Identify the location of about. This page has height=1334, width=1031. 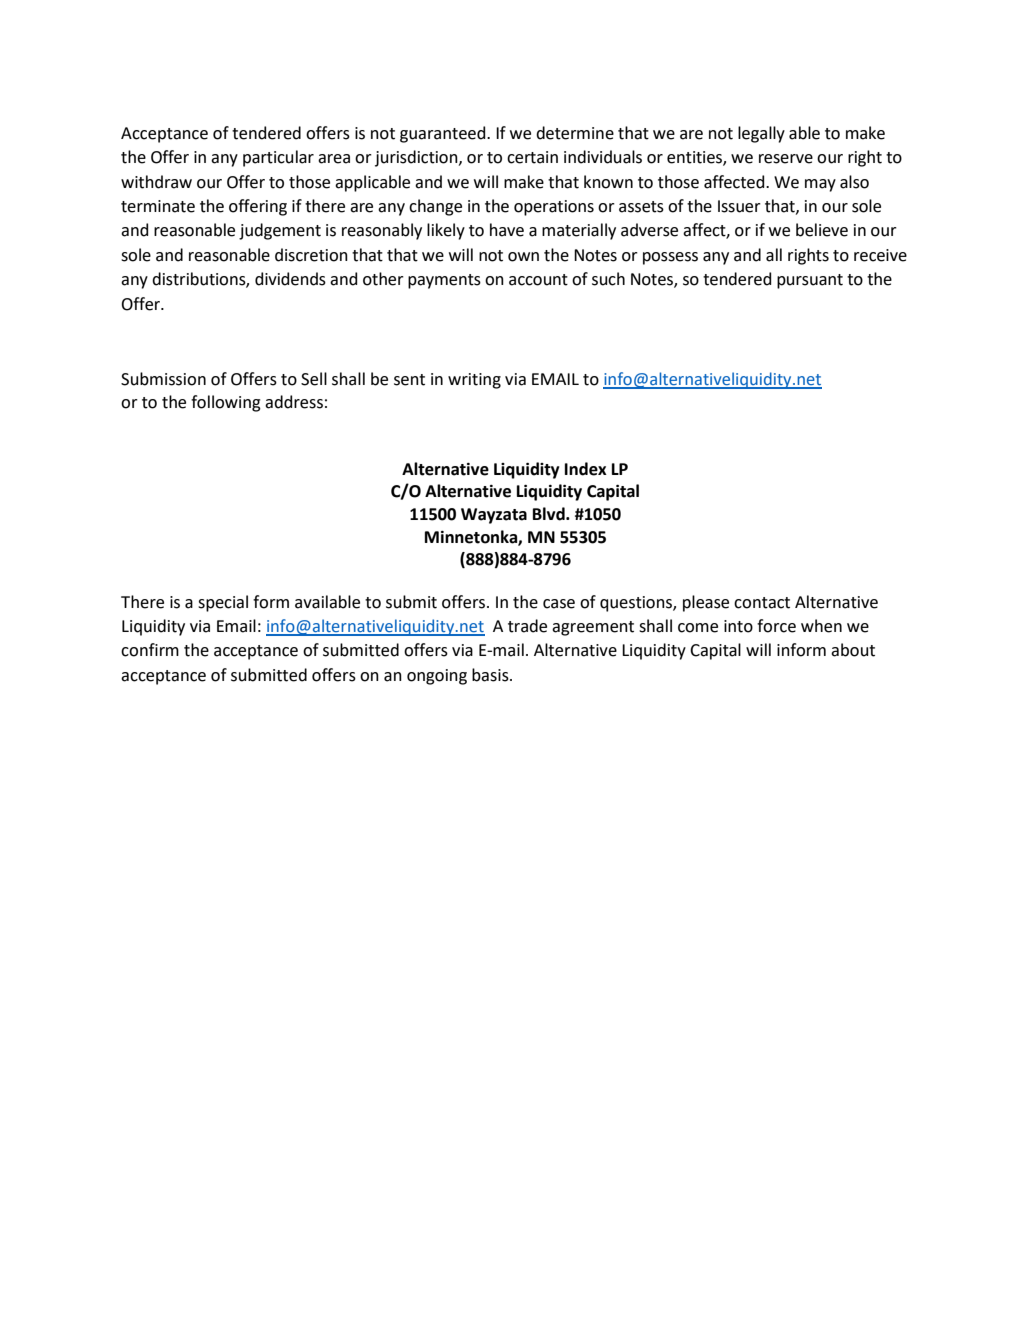
(853, 650).
